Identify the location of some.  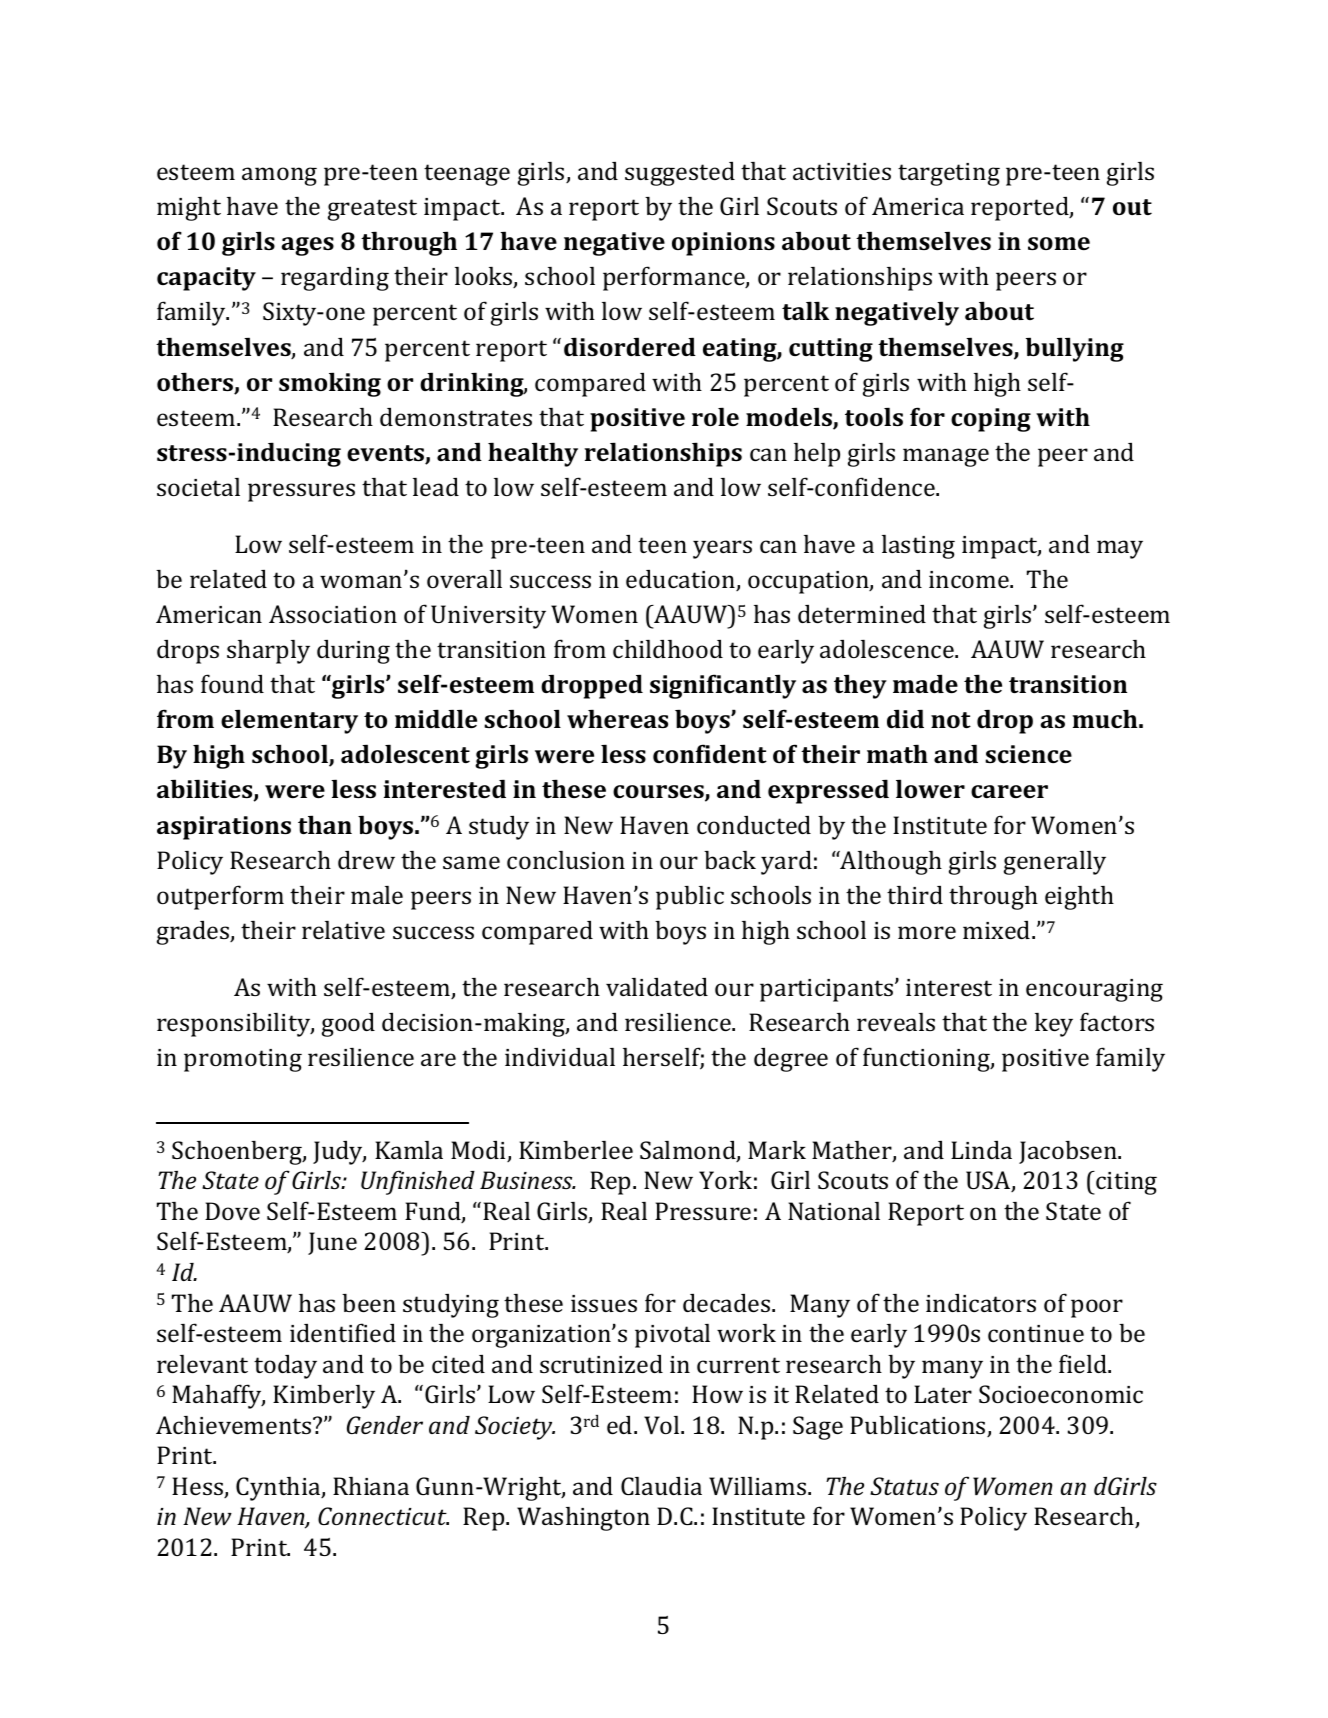
(1059, 243).
